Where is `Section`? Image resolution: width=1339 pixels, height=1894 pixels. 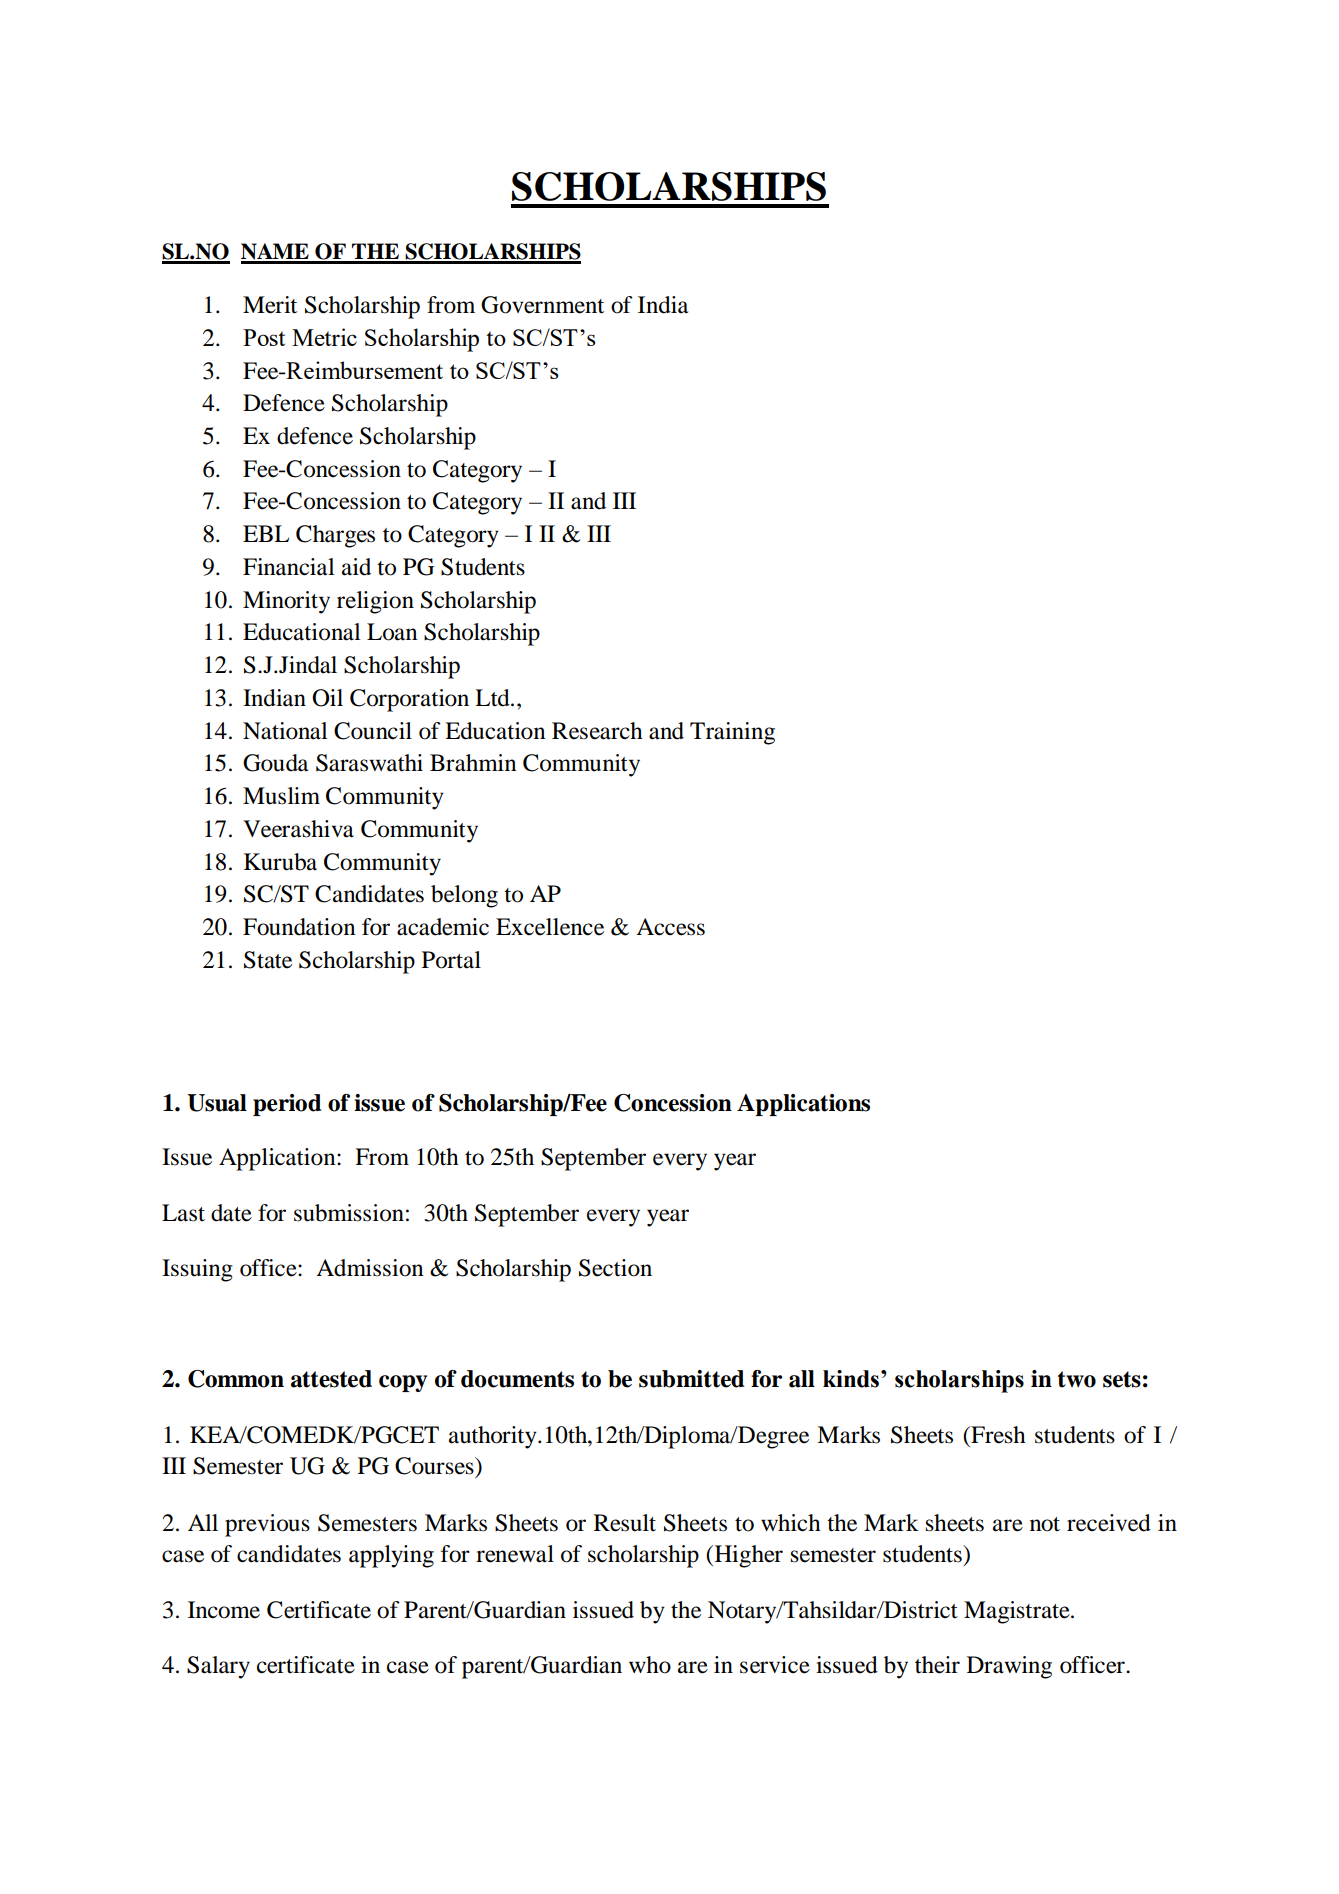
Section is located at coordinates (615, 1268).
